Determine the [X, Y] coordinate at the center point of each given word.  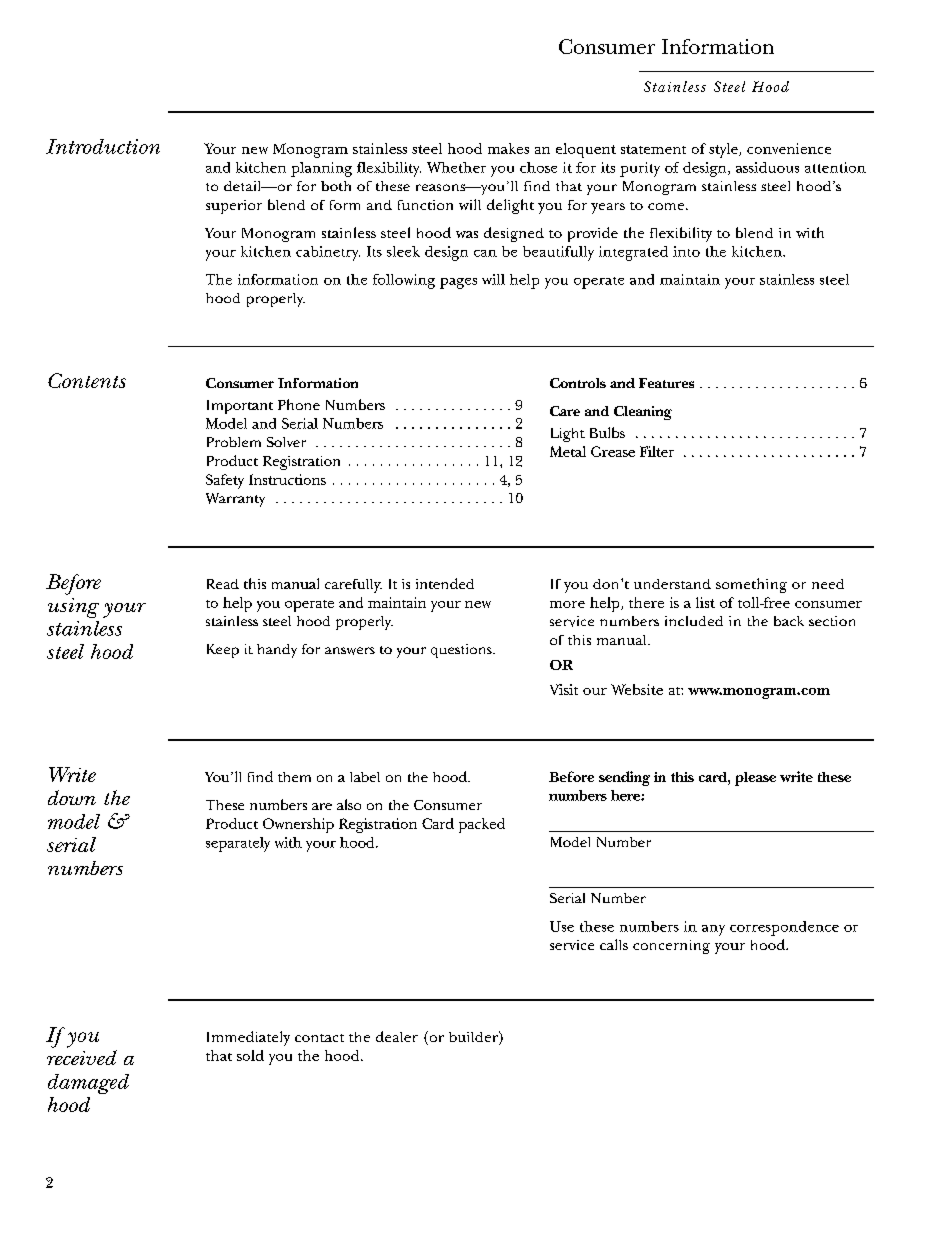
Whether [456, 167]
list [705, 602]
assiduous [767, 167]
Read [223, 584]
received [82, 1057]
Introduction [103, 146]
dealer [397, 1036]
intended [445, 583]
